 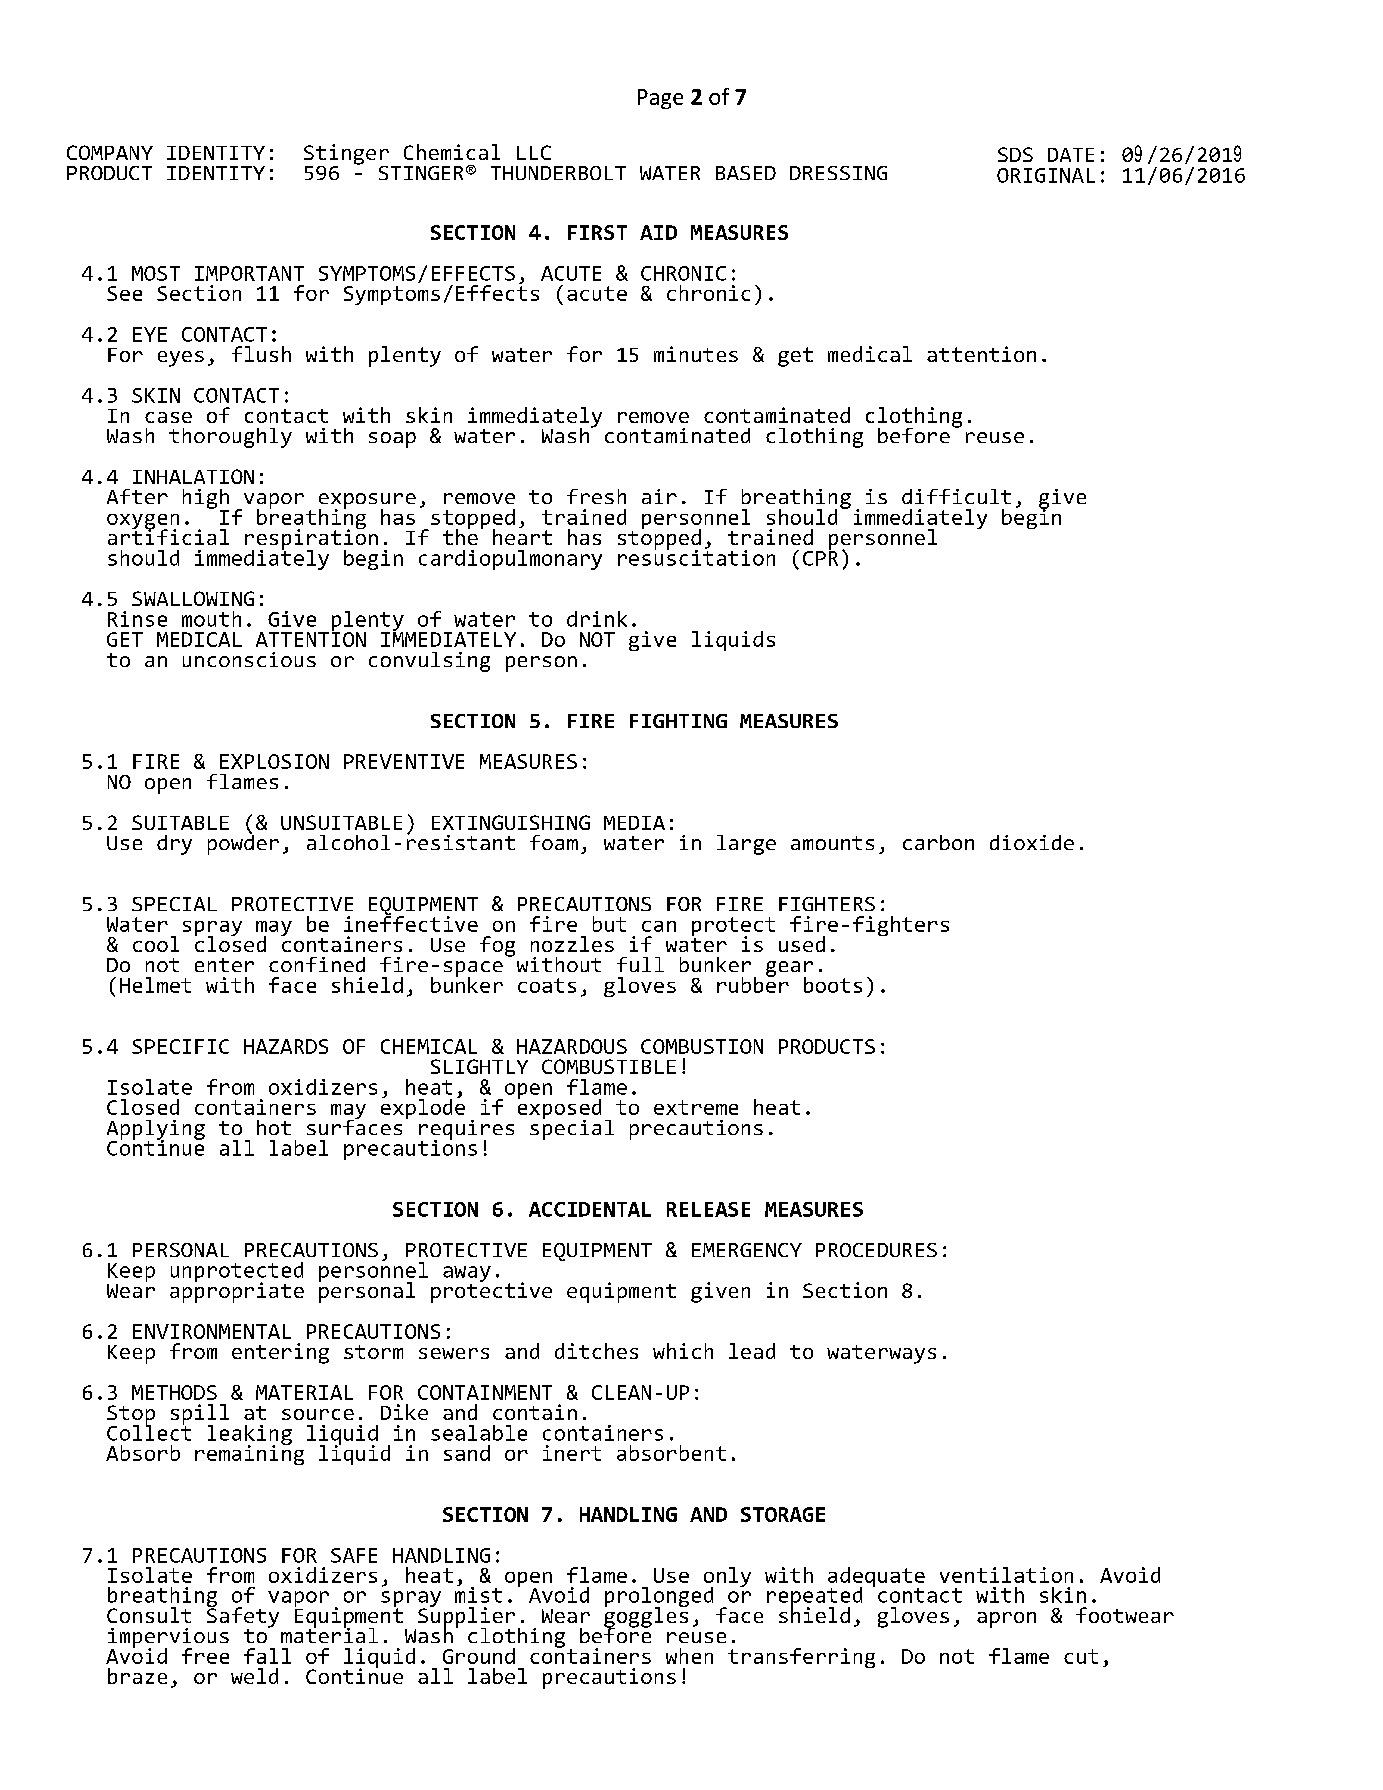 I want to click on fresh, so click(x=596, y=496).
